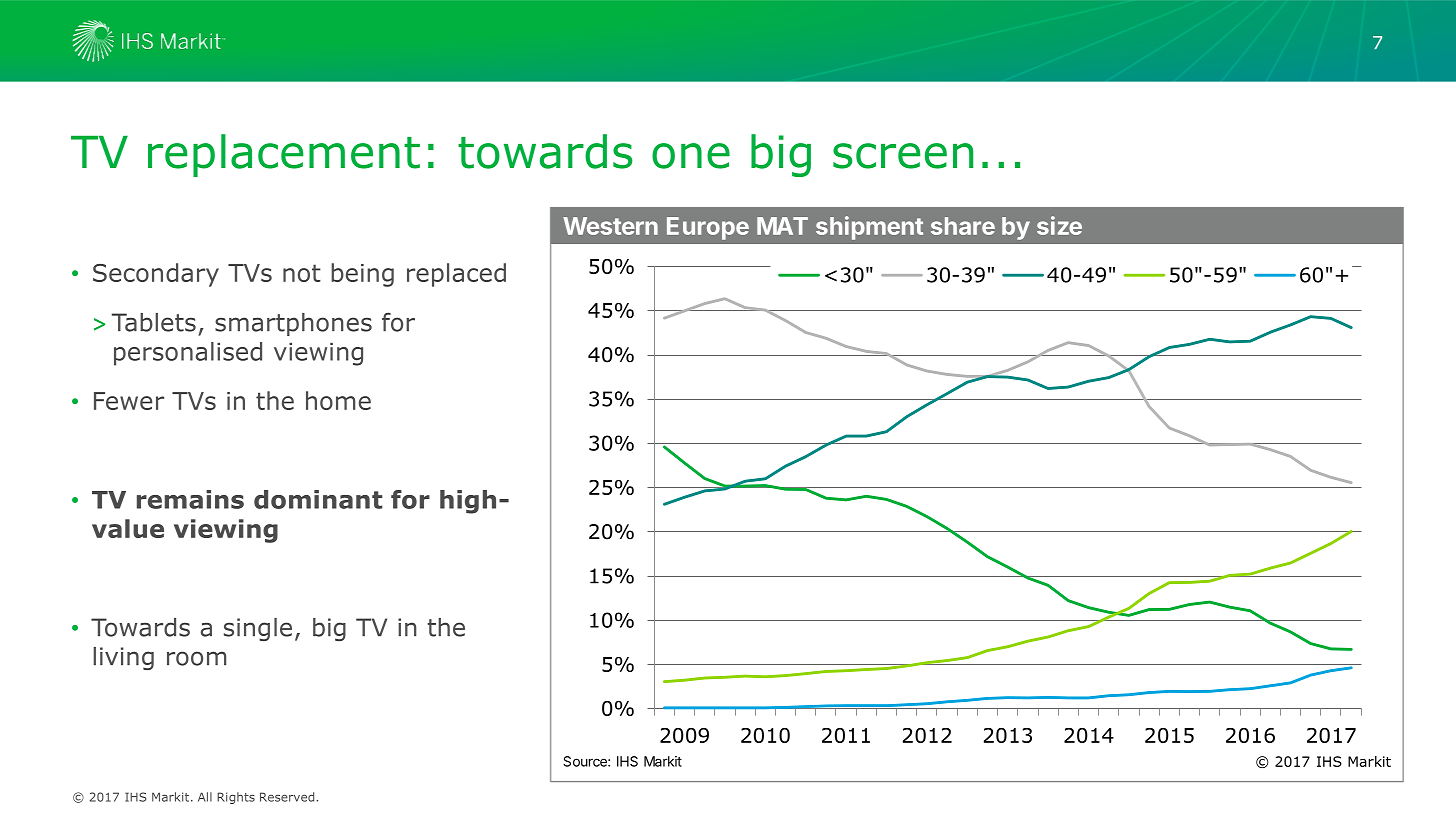 Image resolution: width=1456 pixels, height=819 pixels. I want to click on share, so click(963, 226).
